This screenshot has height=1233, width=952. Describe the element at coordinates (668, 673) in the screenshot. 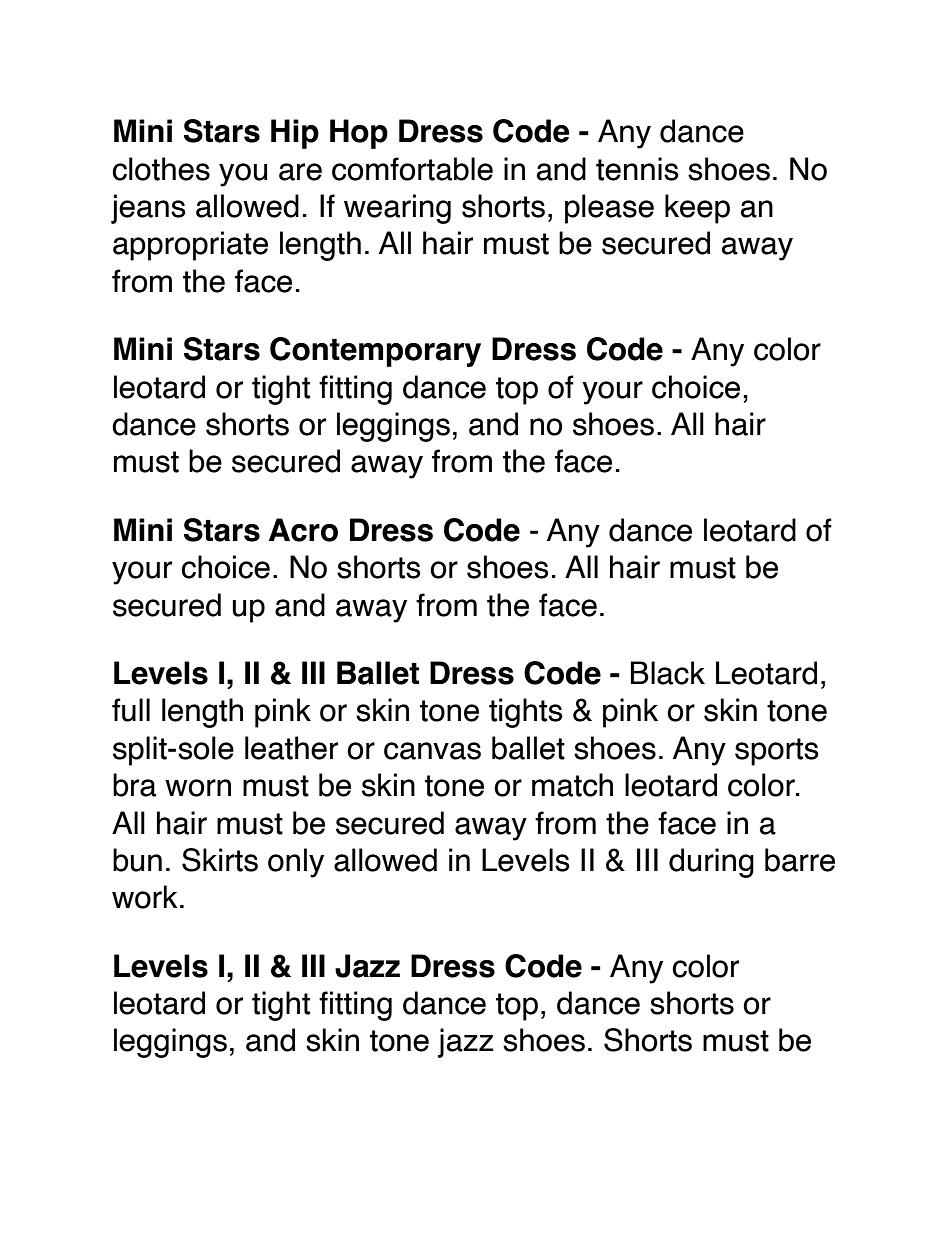

I see `Black` at that location.
